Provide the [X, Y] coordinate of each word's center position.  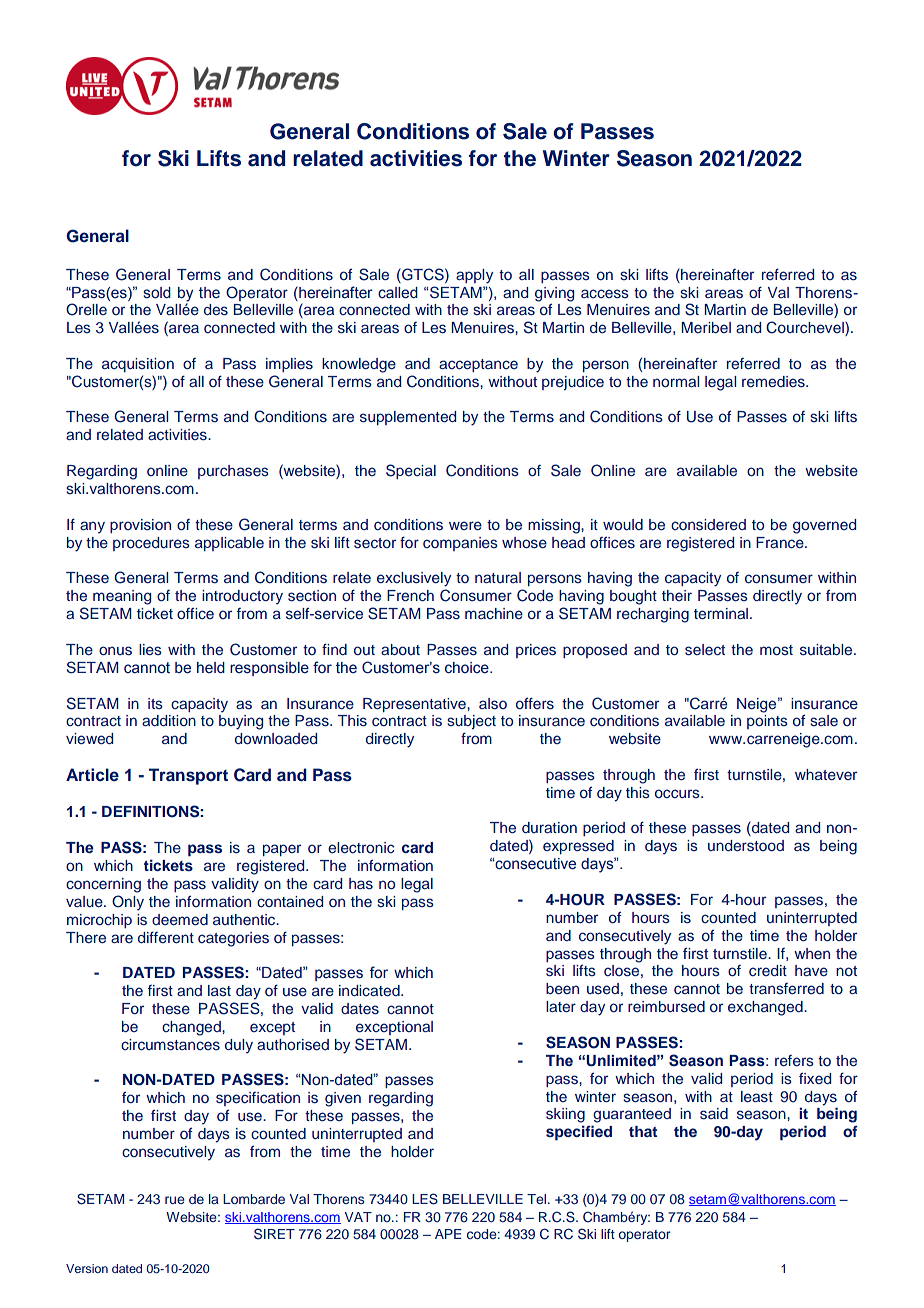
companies [460, 544]
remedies [774, 382]
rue [175, 1200]
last [219, 990]
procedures [151, 544]
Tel [536, 1199]
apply [474, 276]
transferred [786, 988]
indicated [370, 990]
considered [708, 525]
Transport [188, 776]
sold [157, 293]
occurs [678, 793]
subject [471, 722]
